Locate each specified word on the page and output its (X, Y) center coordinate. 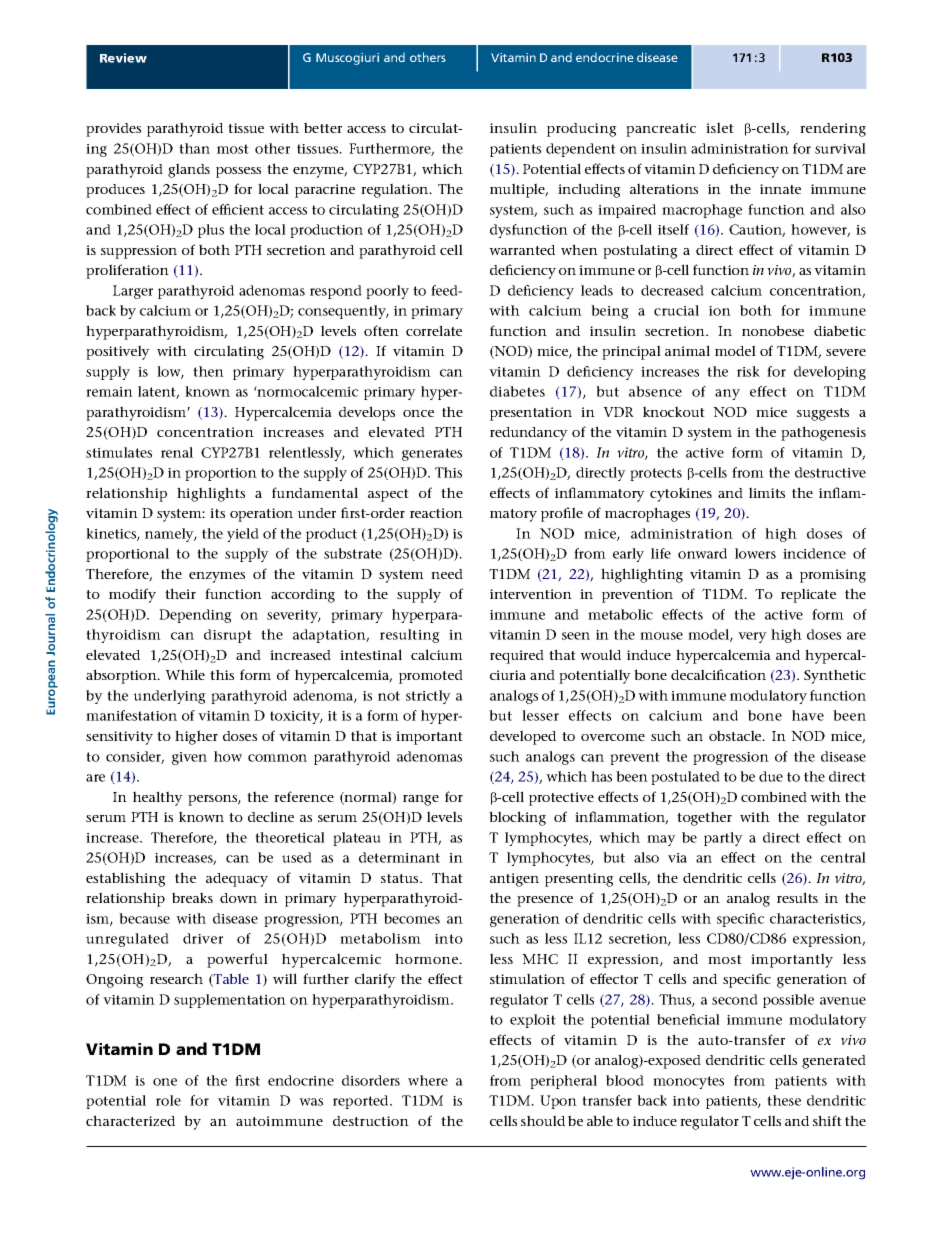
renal (177, 452)
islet (720, 127)
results (797, 897)
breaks (192, 897)
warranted (522, 250)
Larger (133, 292)
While (185, 674)
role (168, 1100)
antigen (514, 880)
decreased (672, 290)
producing (582, 130)
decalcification (718, 674)
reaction (436, 513)
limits (767, 492)
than (194, 148)
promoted (431, 677)
